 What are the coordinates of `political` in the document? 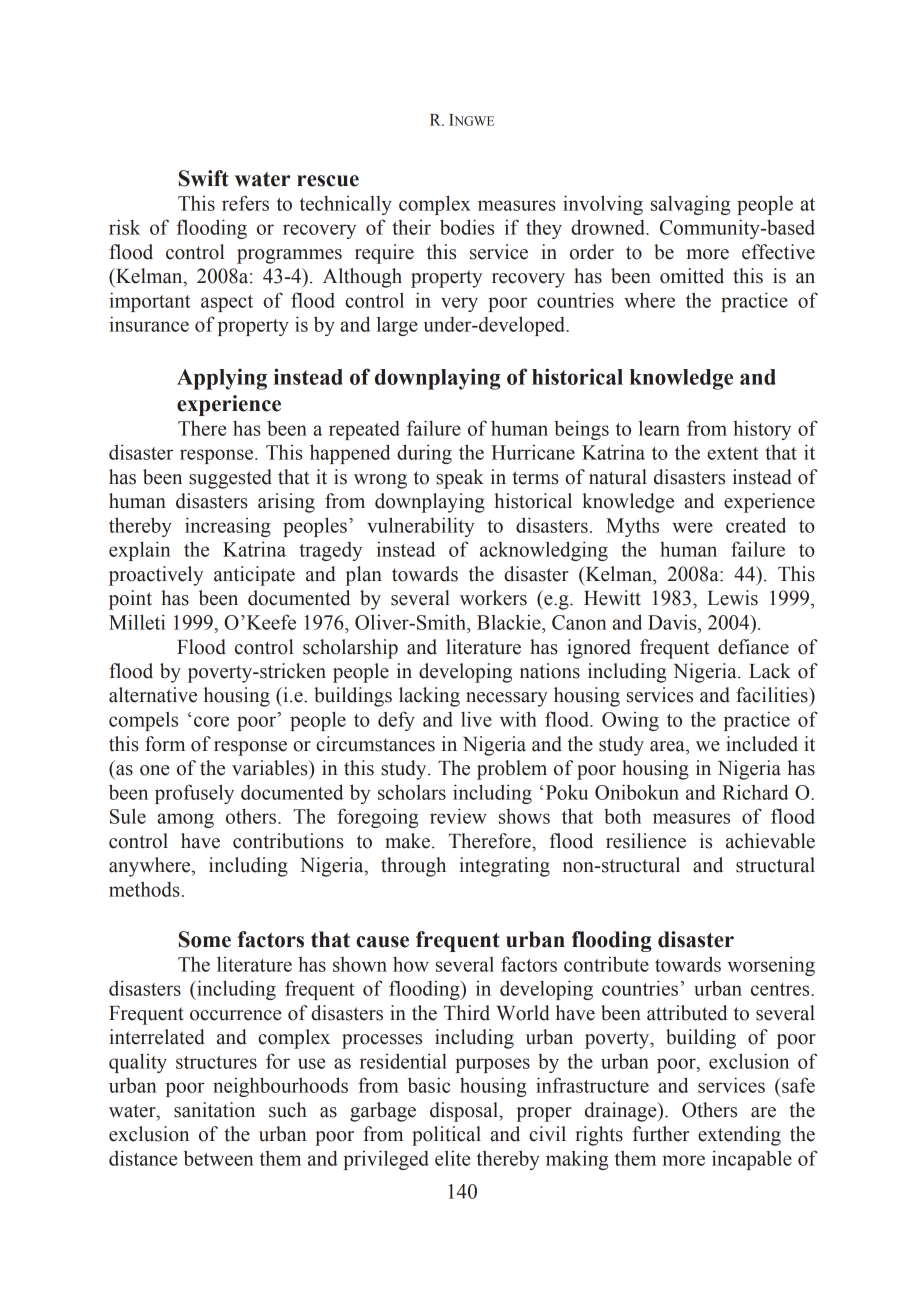 It's located at (446, 1136).
